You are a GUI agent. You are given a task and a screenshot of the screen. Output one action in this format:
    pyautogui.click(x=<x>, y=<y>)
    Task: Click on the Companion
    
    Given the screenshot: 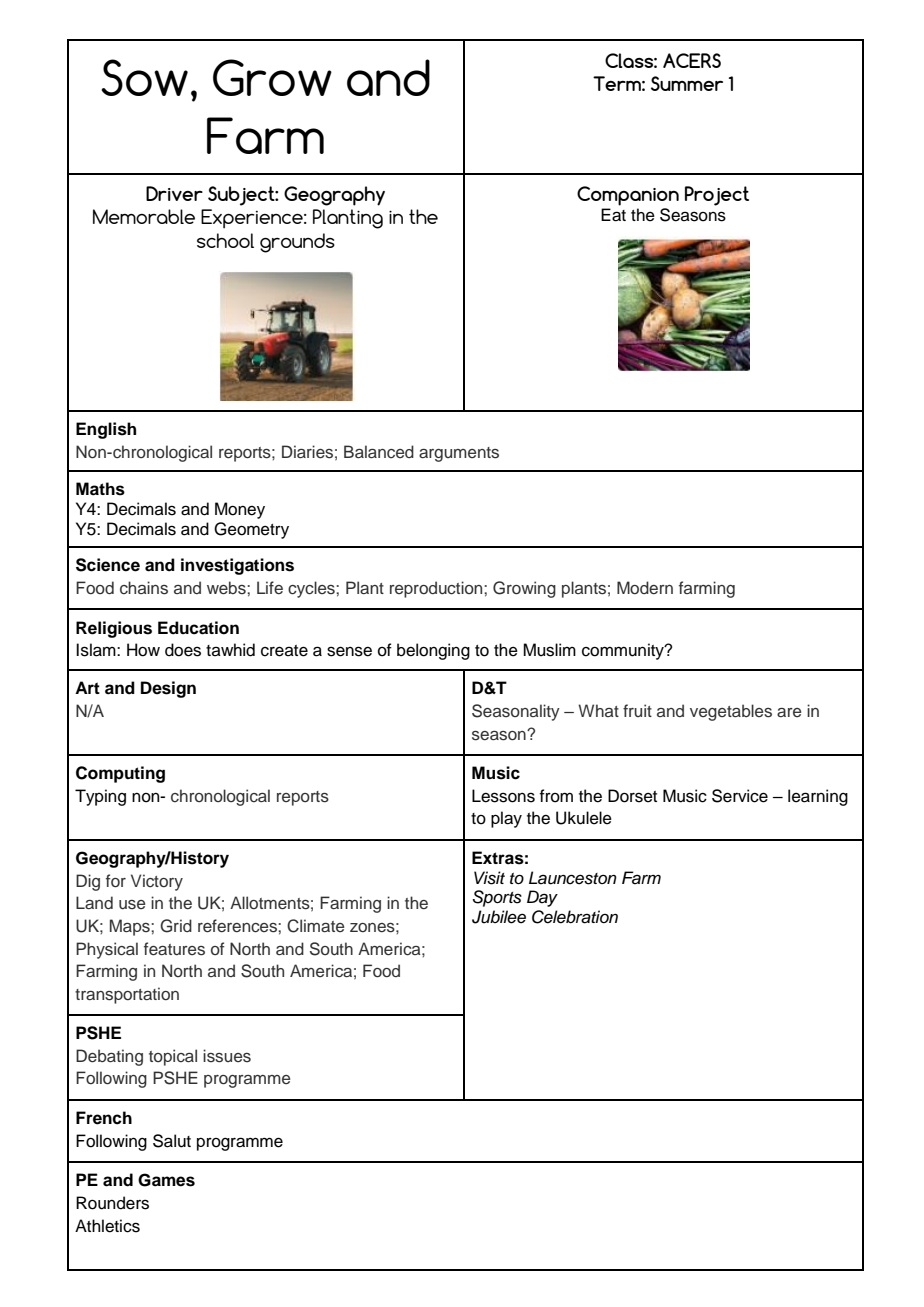 What is the action you would take?
    pyautogui.click(x=628, y=196)
